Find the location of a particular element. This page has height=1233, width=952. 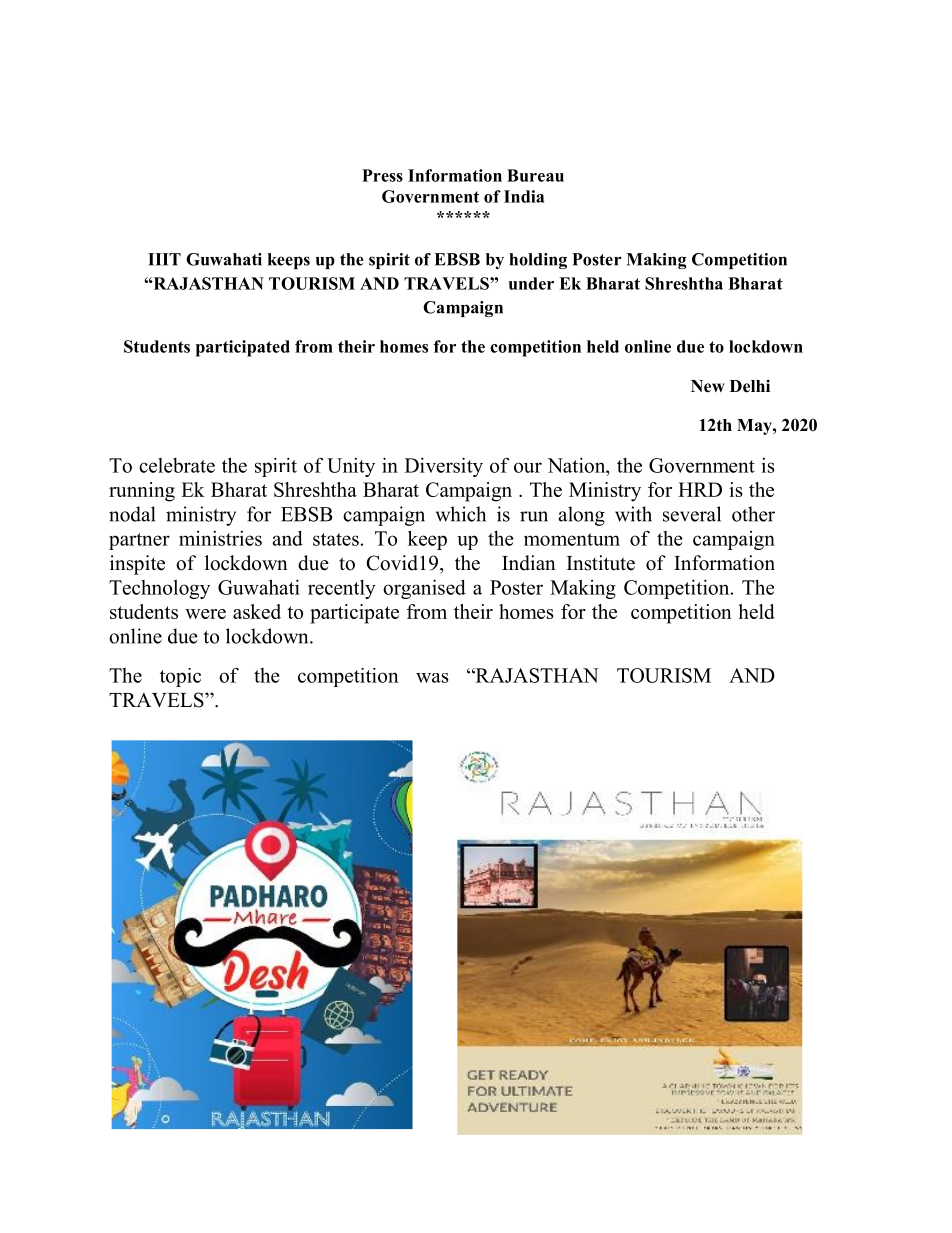

New is located at coordinates (708, 386).
